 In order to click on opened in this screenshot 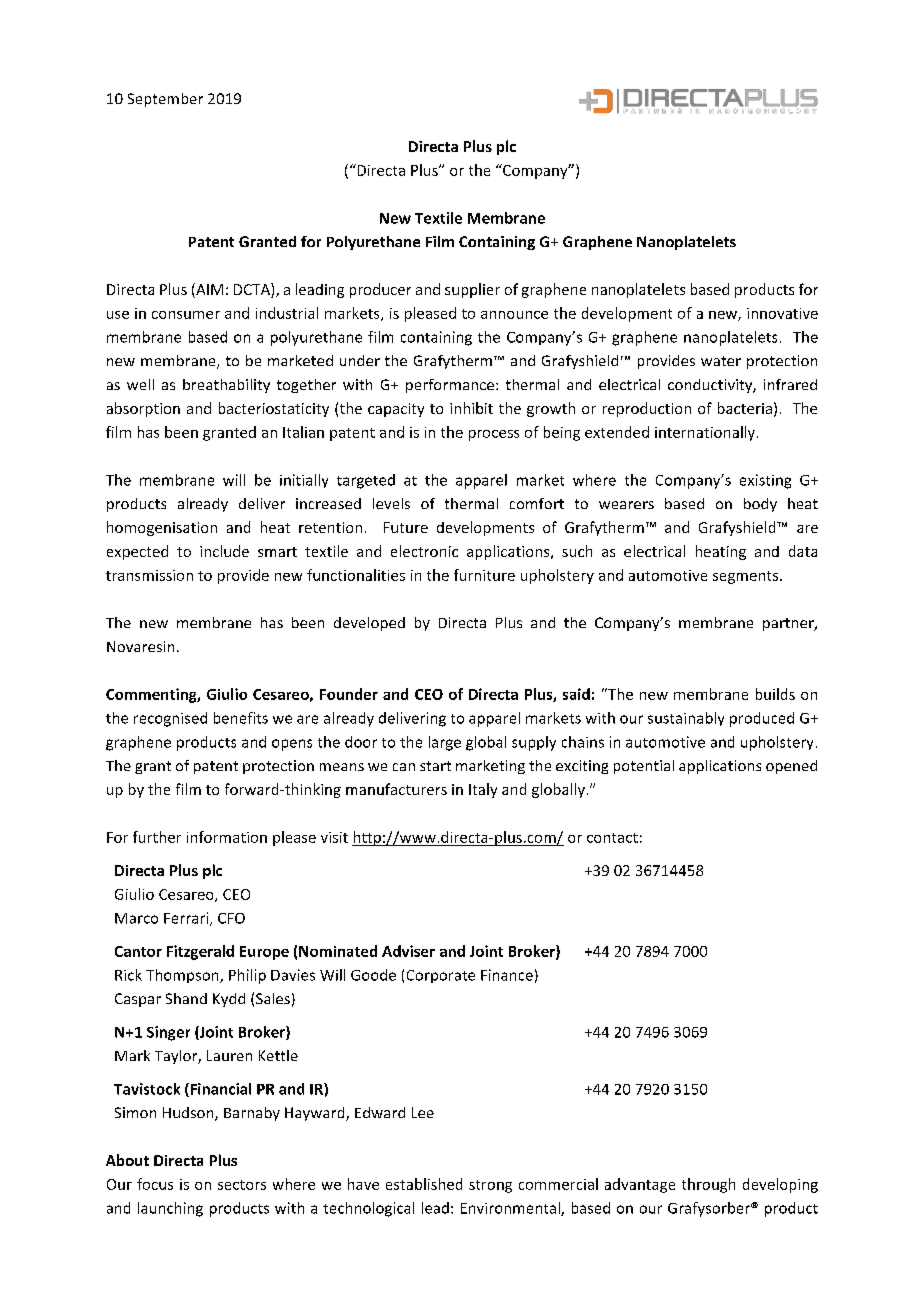, I will do `click(791, 767)`.
